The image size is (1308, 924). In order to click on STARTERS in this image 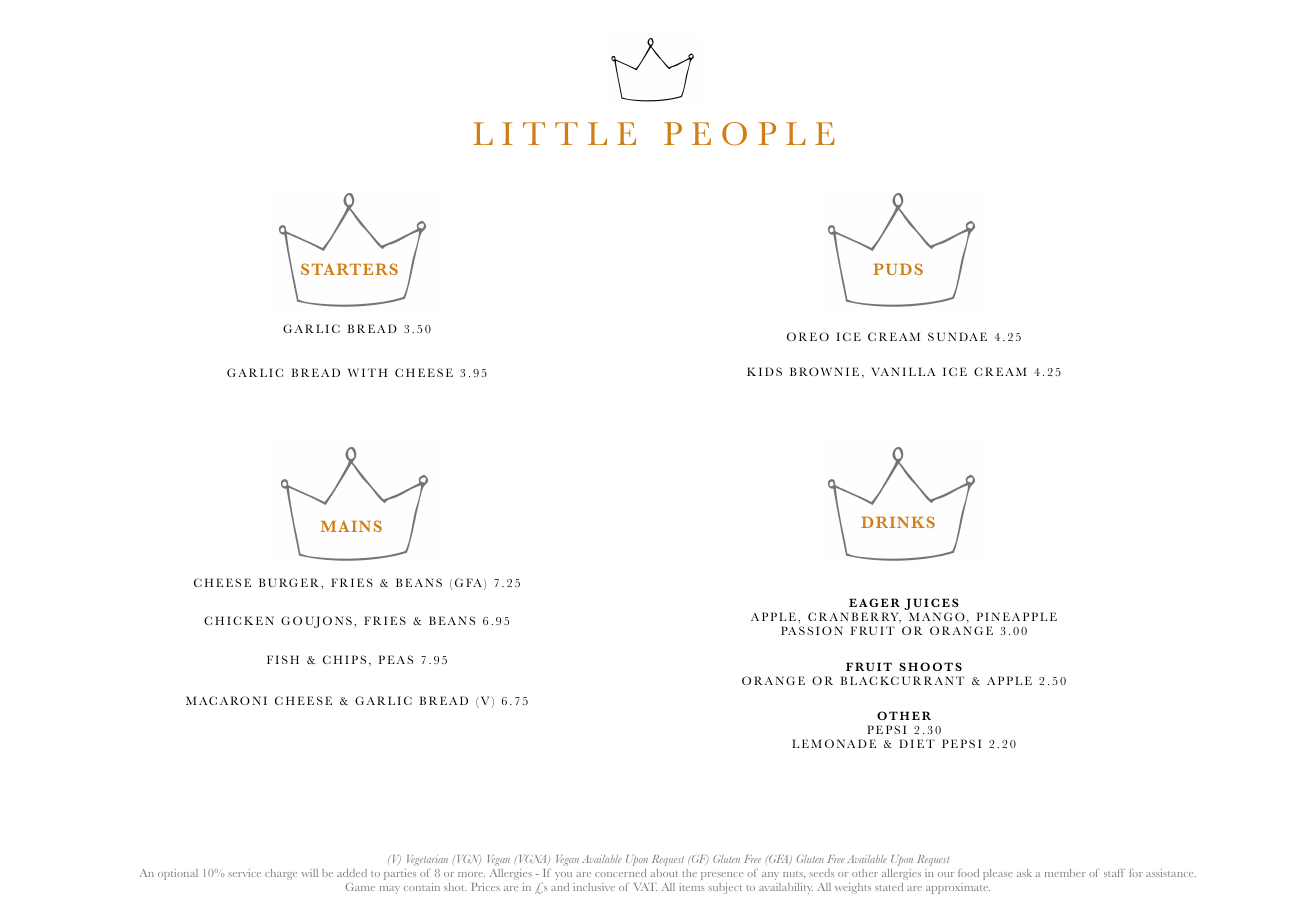, I will do `click(349, 269)`.
